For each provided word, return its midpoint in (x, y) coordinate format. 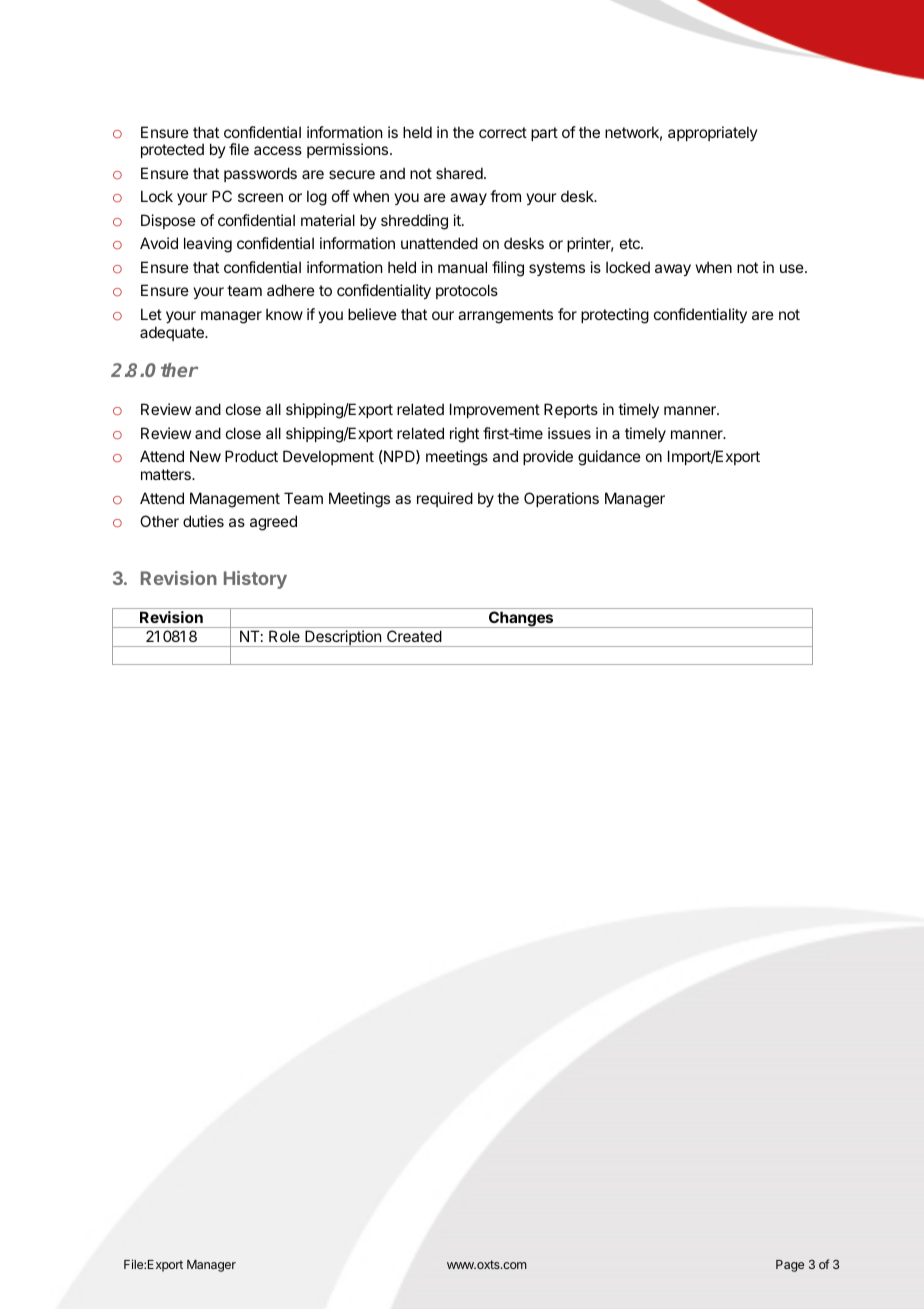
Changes (521, 619)
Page (790, 1266)
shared (459, 173)
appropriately (713, 133)
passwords (260, 174)
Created (414, 636)
